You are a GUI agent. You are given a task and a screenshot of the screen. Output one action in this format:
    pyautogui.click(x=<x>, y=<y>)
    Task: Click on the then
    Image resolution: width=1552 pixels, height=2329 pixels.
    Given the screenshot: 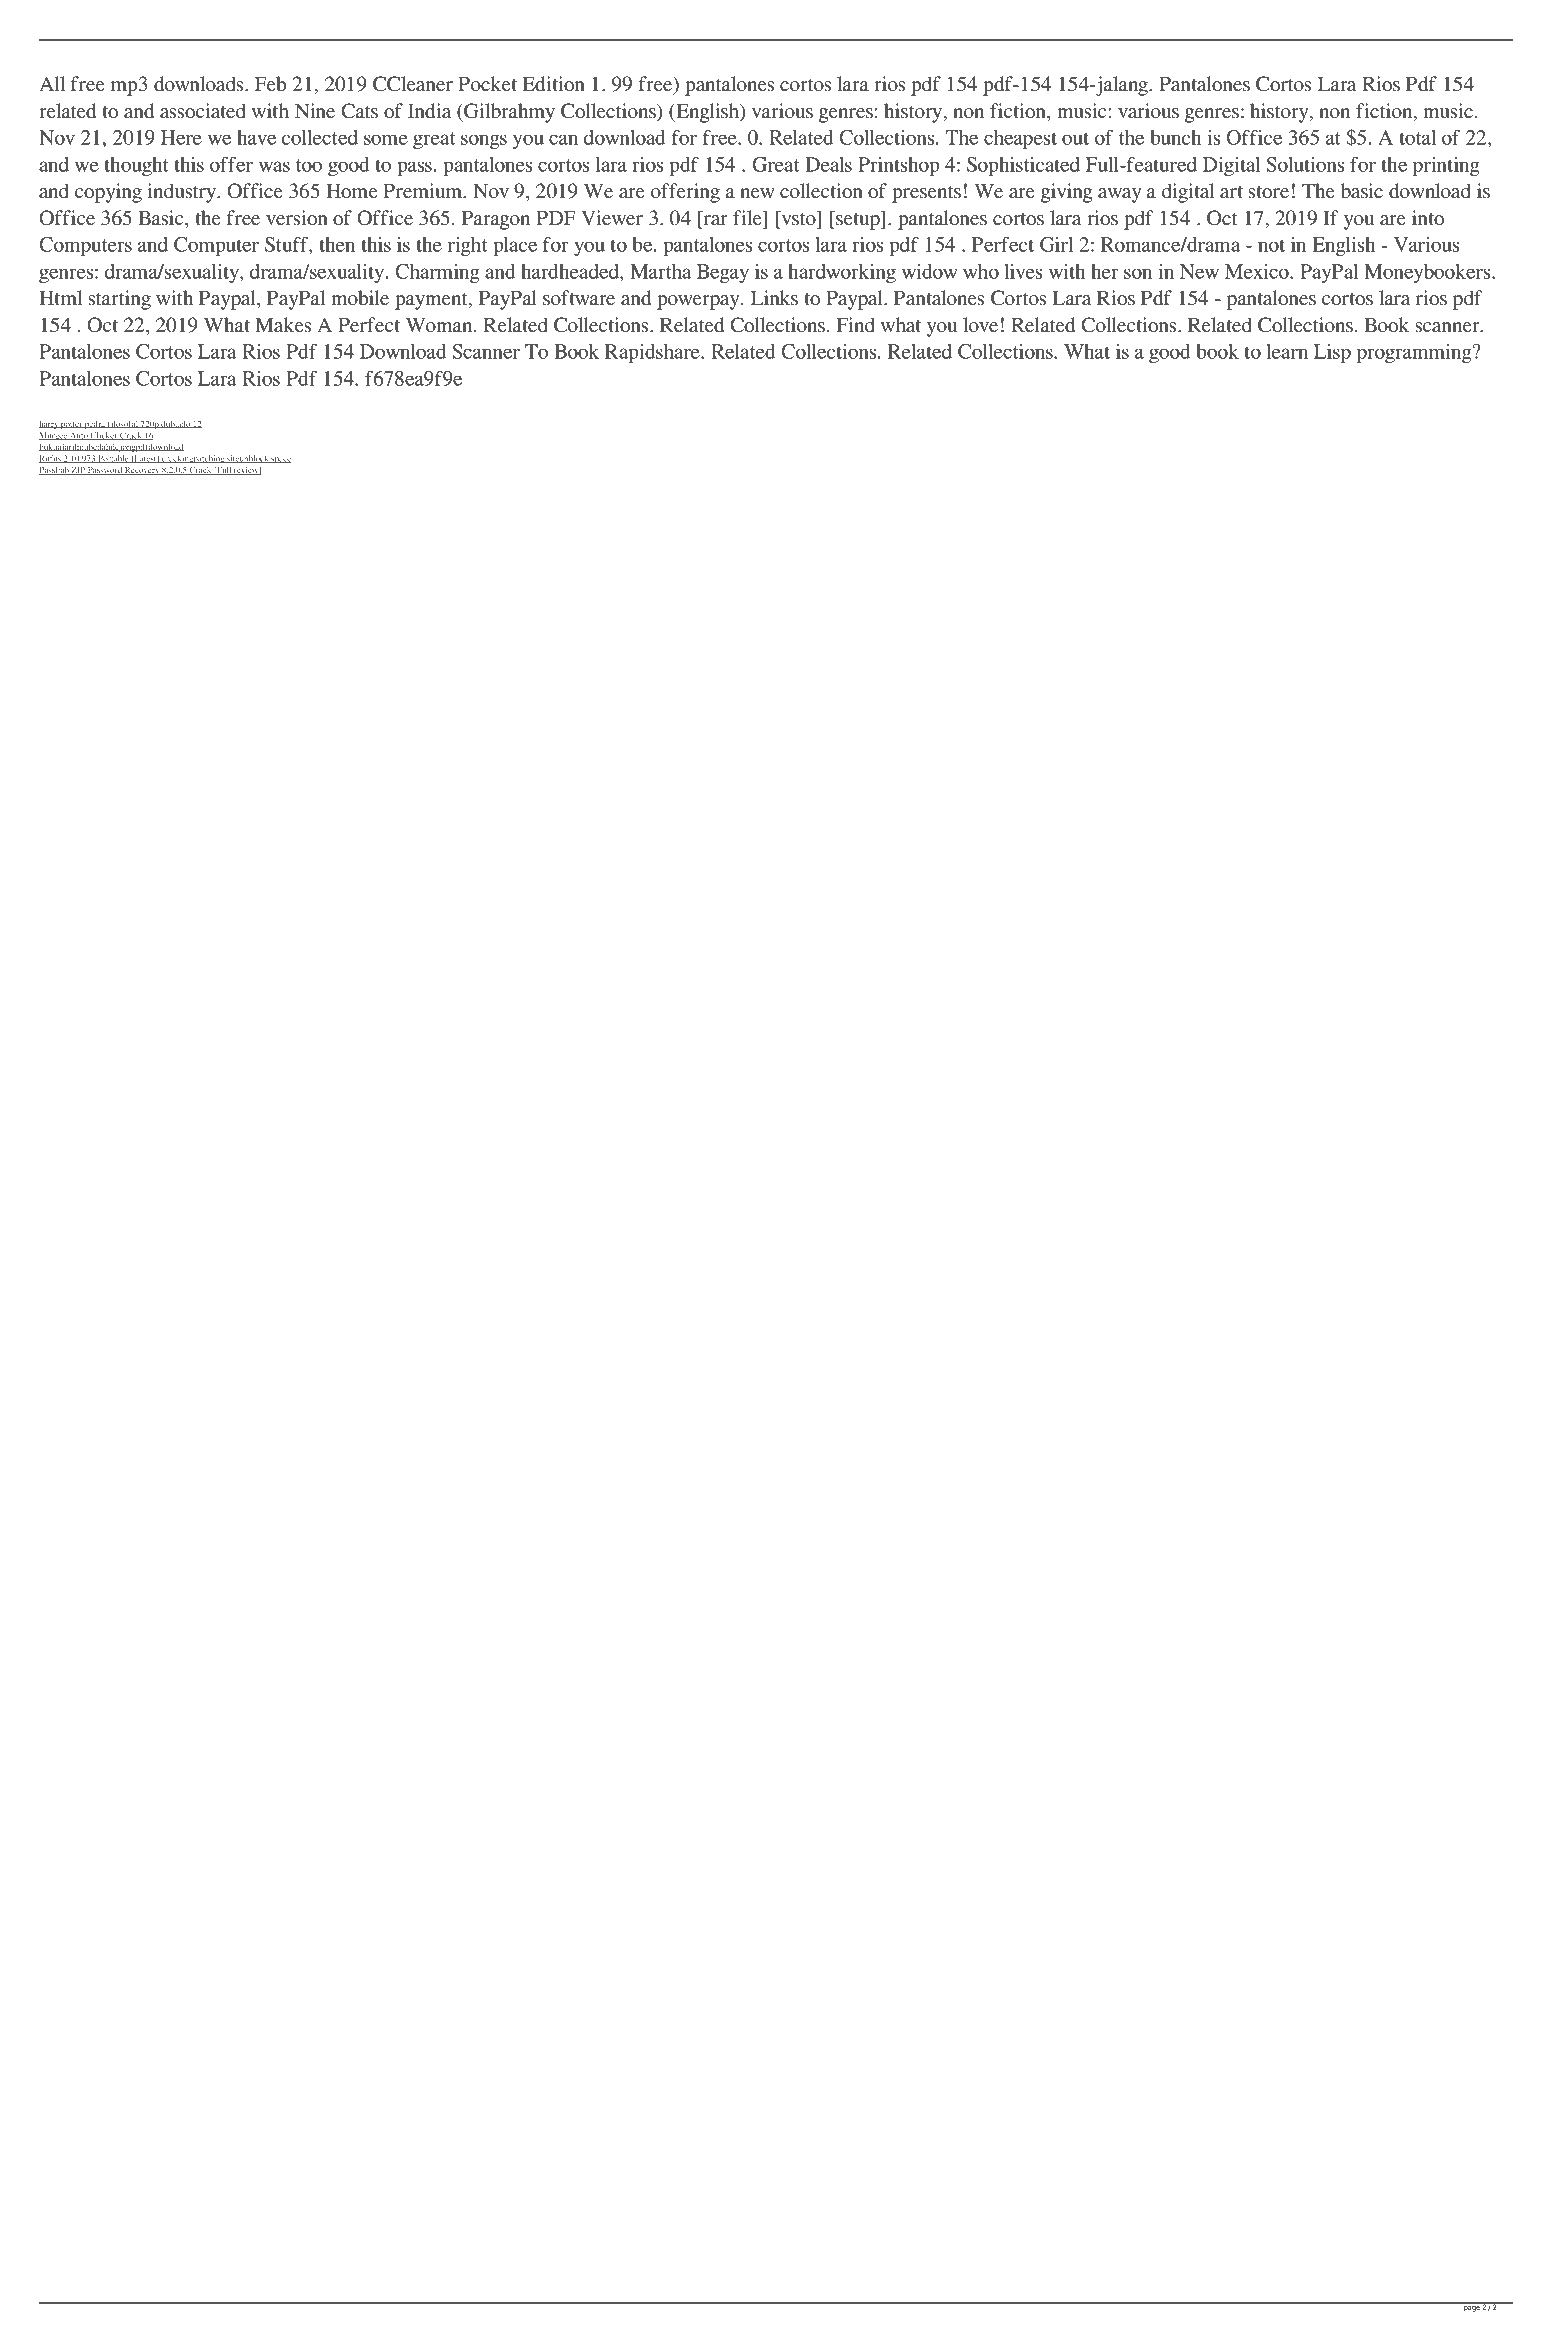 What is the action you would take?
    pyautogui.click(x=337, y=244)
